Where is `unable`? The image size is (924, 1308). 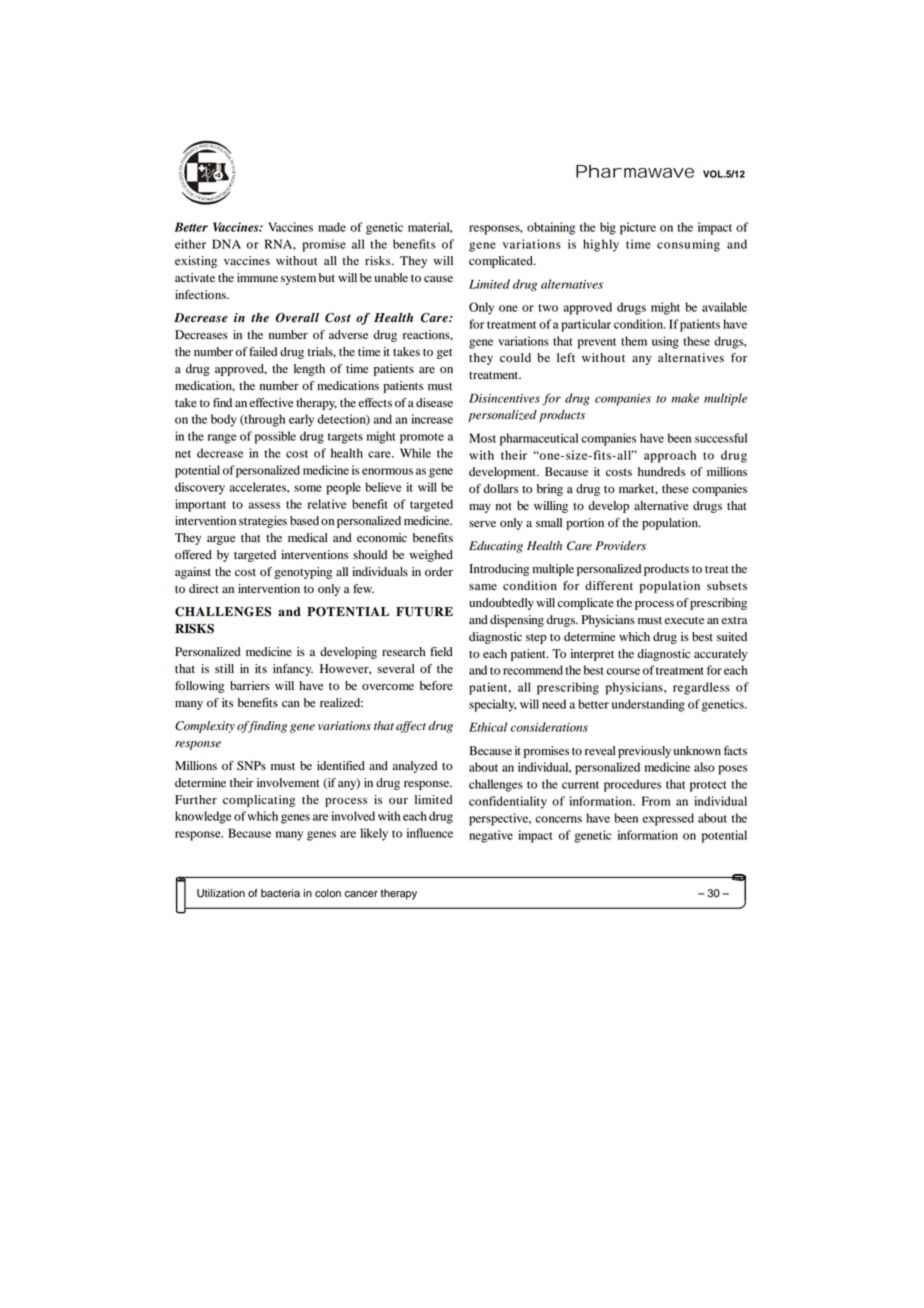 unable is located at coordinates (391, 277).
